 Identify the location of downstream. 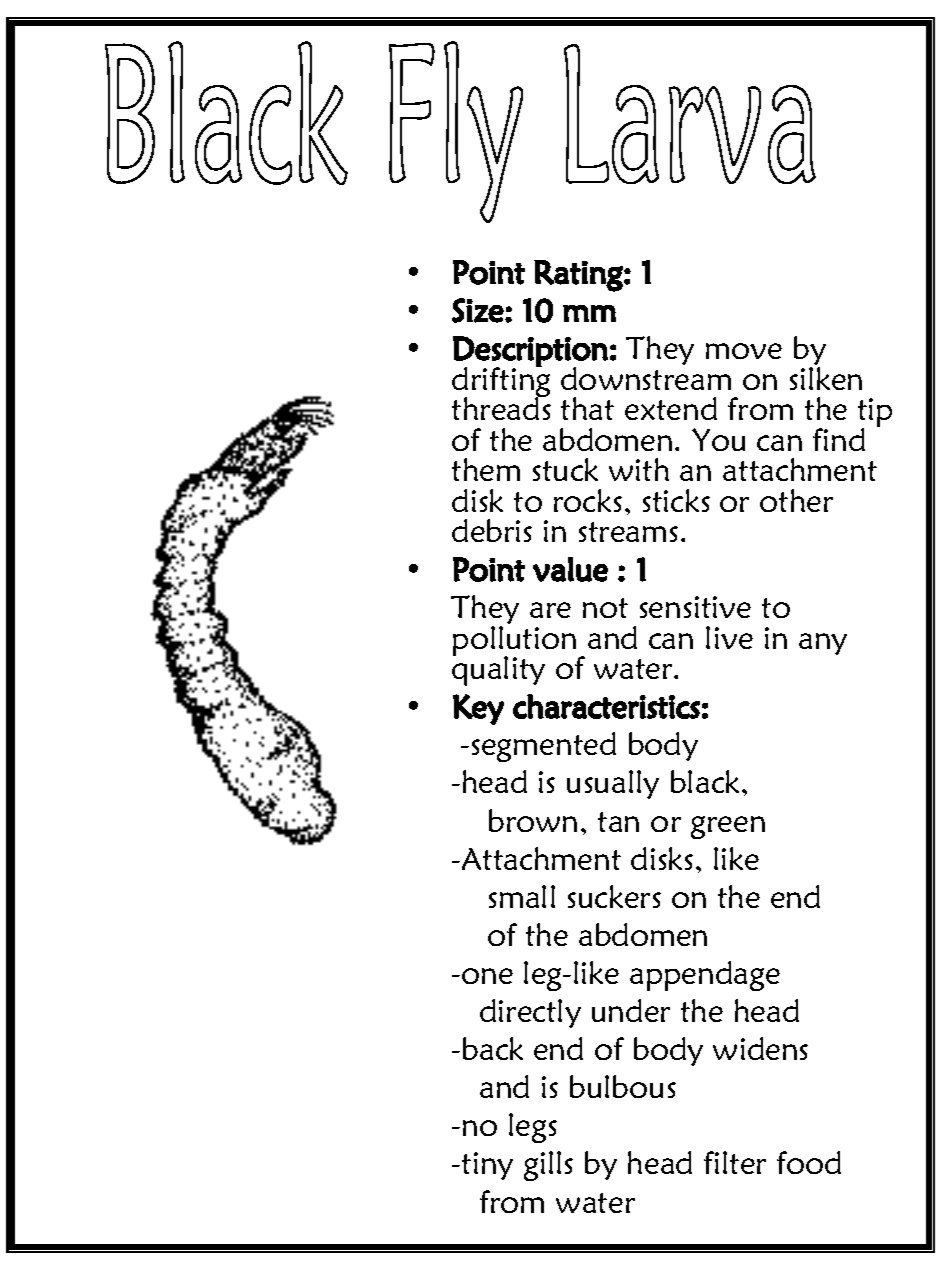
(646, 378).
